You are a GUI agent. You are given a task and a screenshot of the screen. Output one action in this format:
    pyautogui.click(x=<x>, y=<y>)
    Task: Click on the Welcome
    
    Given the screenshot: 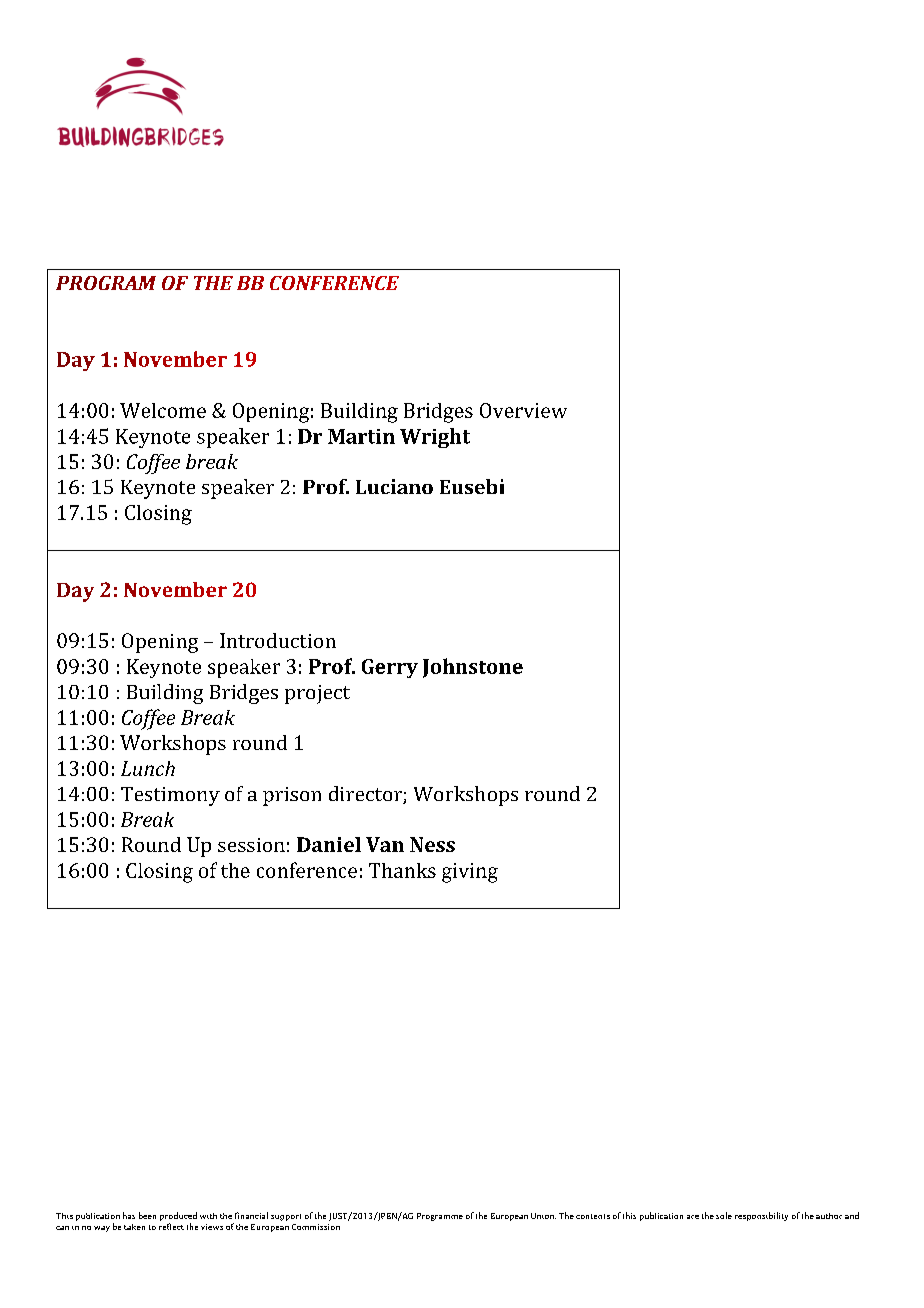 What is the action you would take?
    pyautogui.click(x=163, y=410)
